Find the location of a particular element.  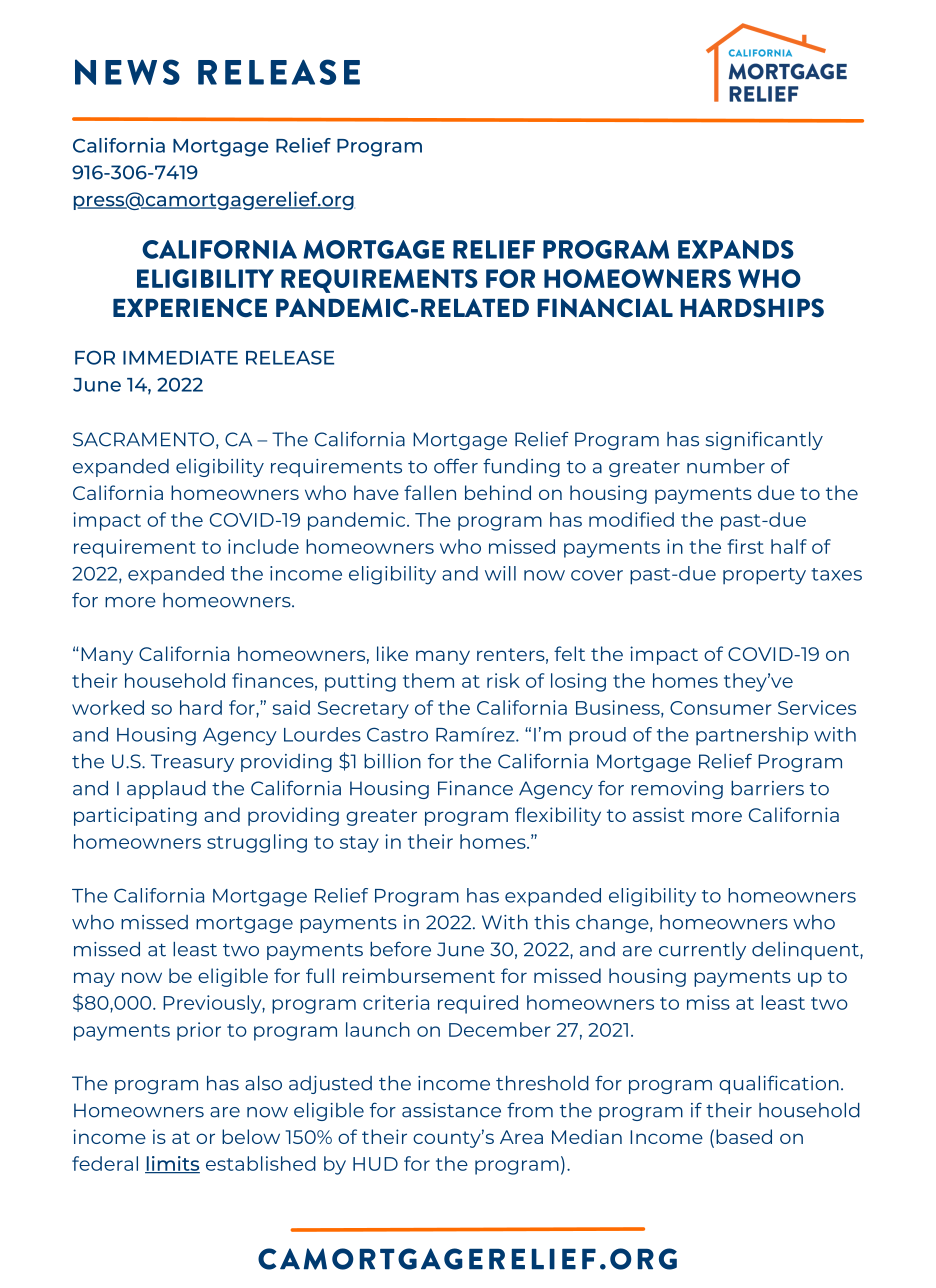

significantly is located at coordinates (764, 440).
